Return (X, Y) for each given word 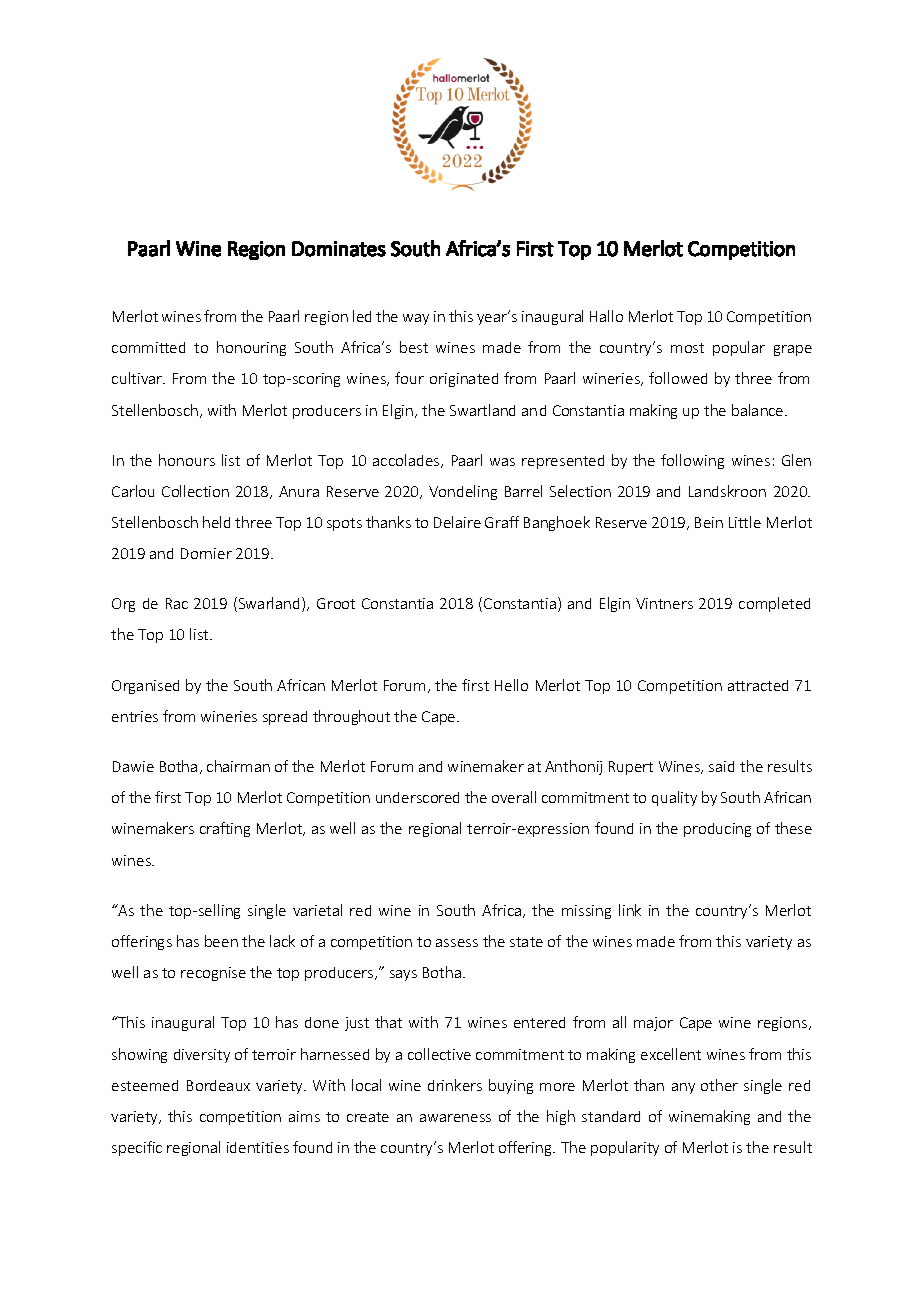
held (216, 522)
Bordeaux (218, 1085)
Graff (502, 522)
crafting (225, 829)
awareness (455, 1118)
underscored (417, 797)
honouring (251, 348)
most (687, 348)
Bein (709, 522)
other (719, 1085)
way (416, 319)
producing (717, 830)
